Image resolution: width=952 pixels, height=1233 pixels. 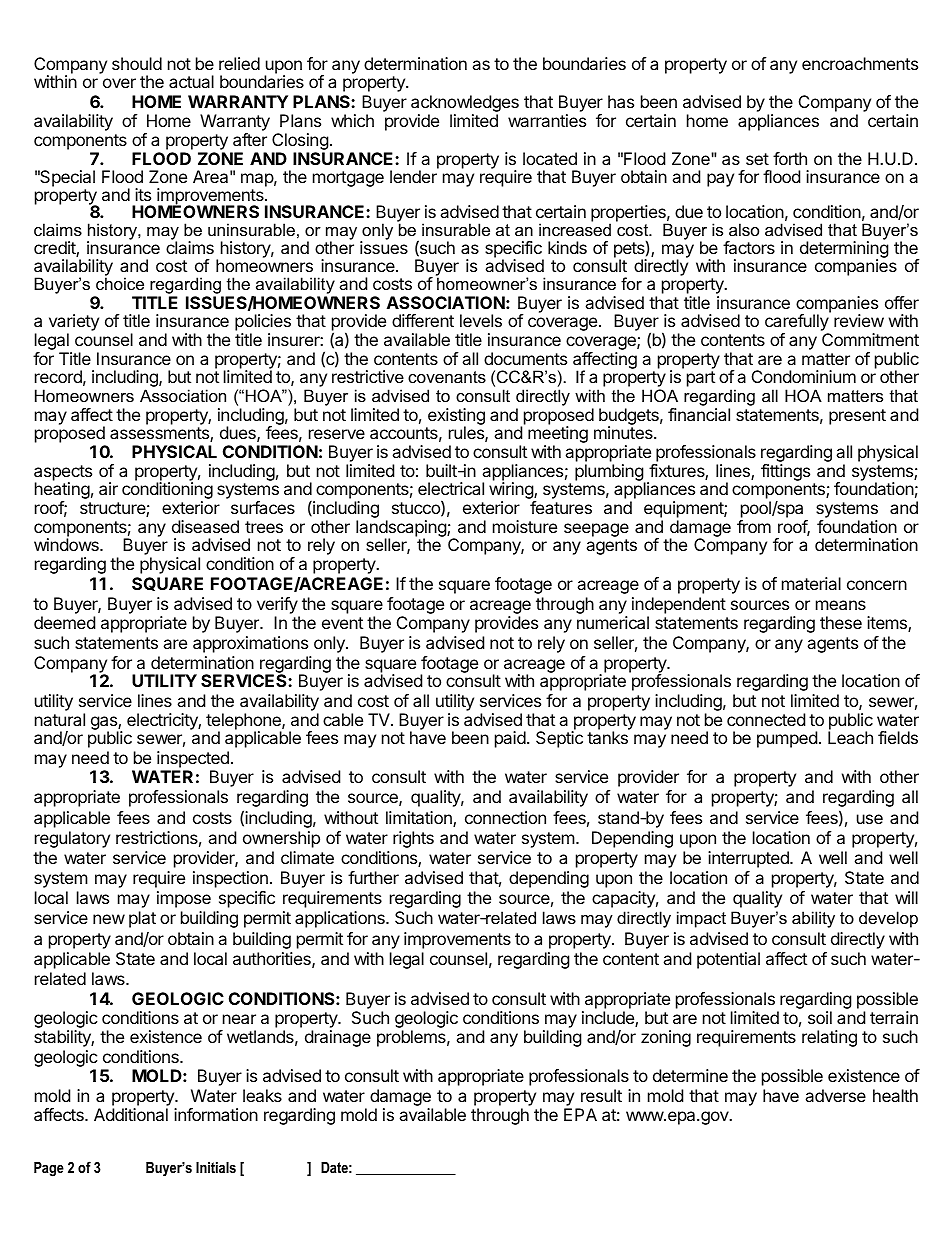 What do you see at coordinates (191, 81) in the image?
I see `actual` at bounding box center [191, 81].
